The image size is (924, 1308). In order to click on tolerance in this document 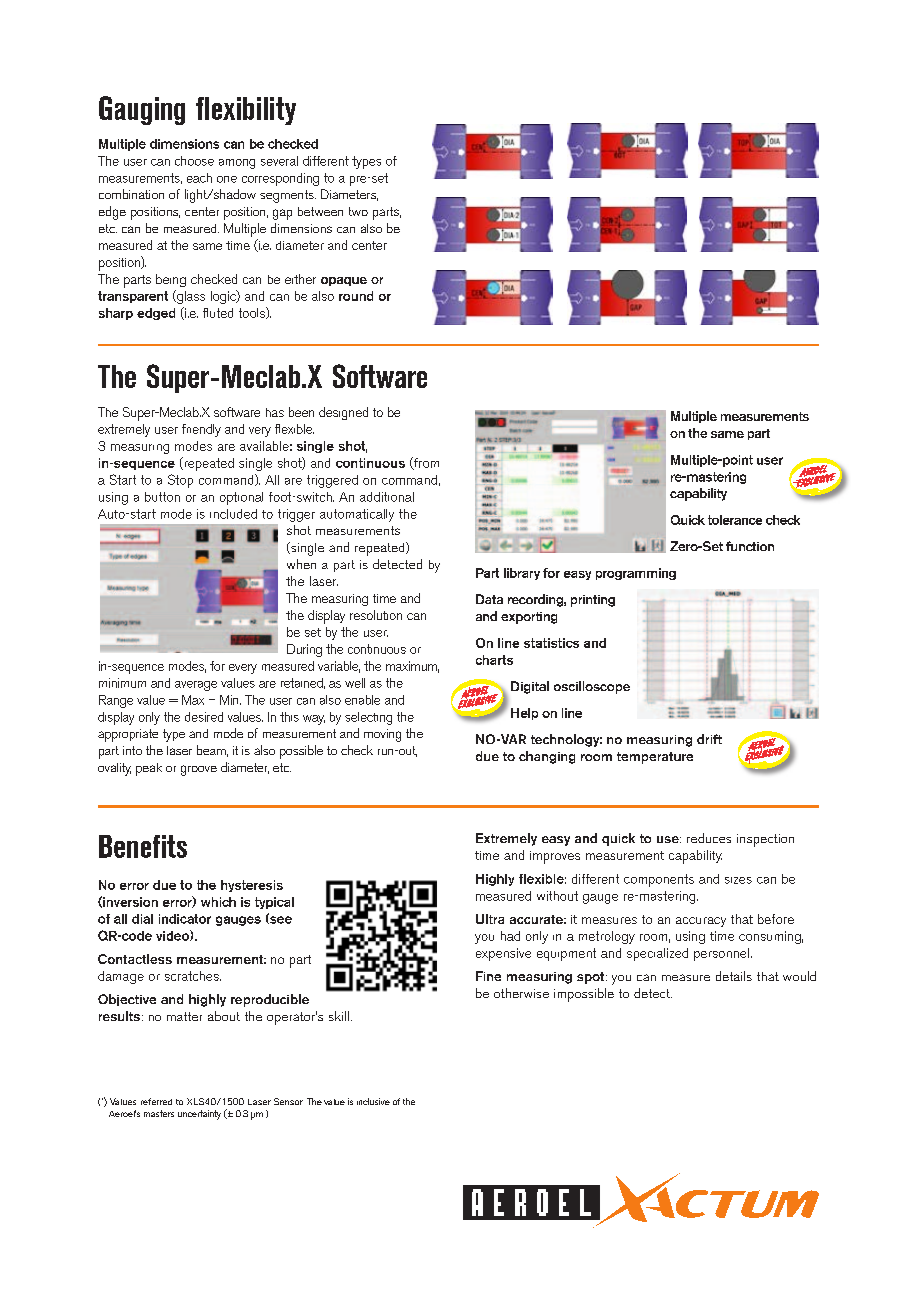, I will do `click(735, 520)`.
